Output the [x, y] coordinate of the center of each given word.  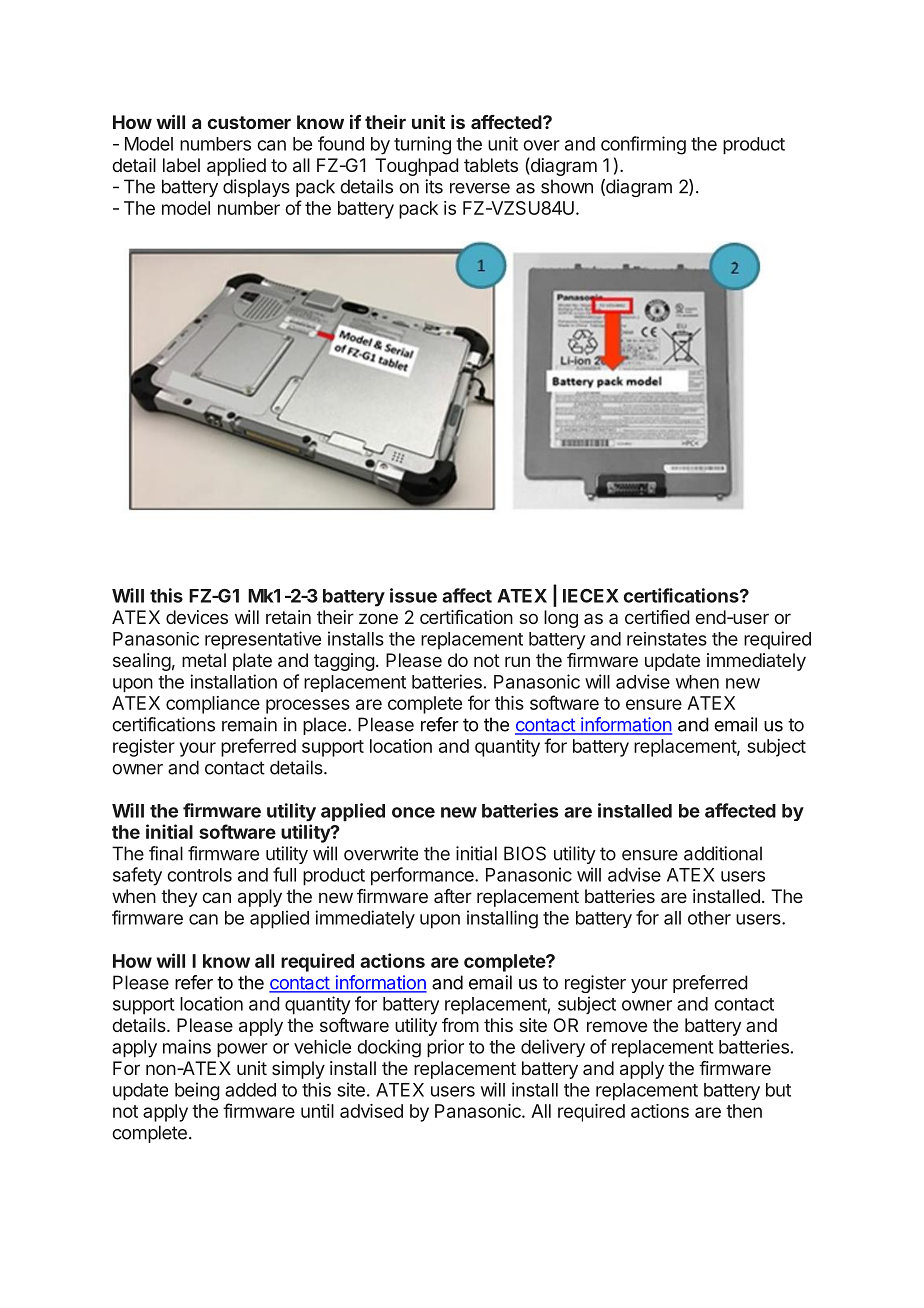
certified [657, 617]
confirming [643, 145]
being [197, 1091]
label [181, 165]
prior [445, 1048]
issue [413, 595]
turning [422, 145]
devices [197, 617]
